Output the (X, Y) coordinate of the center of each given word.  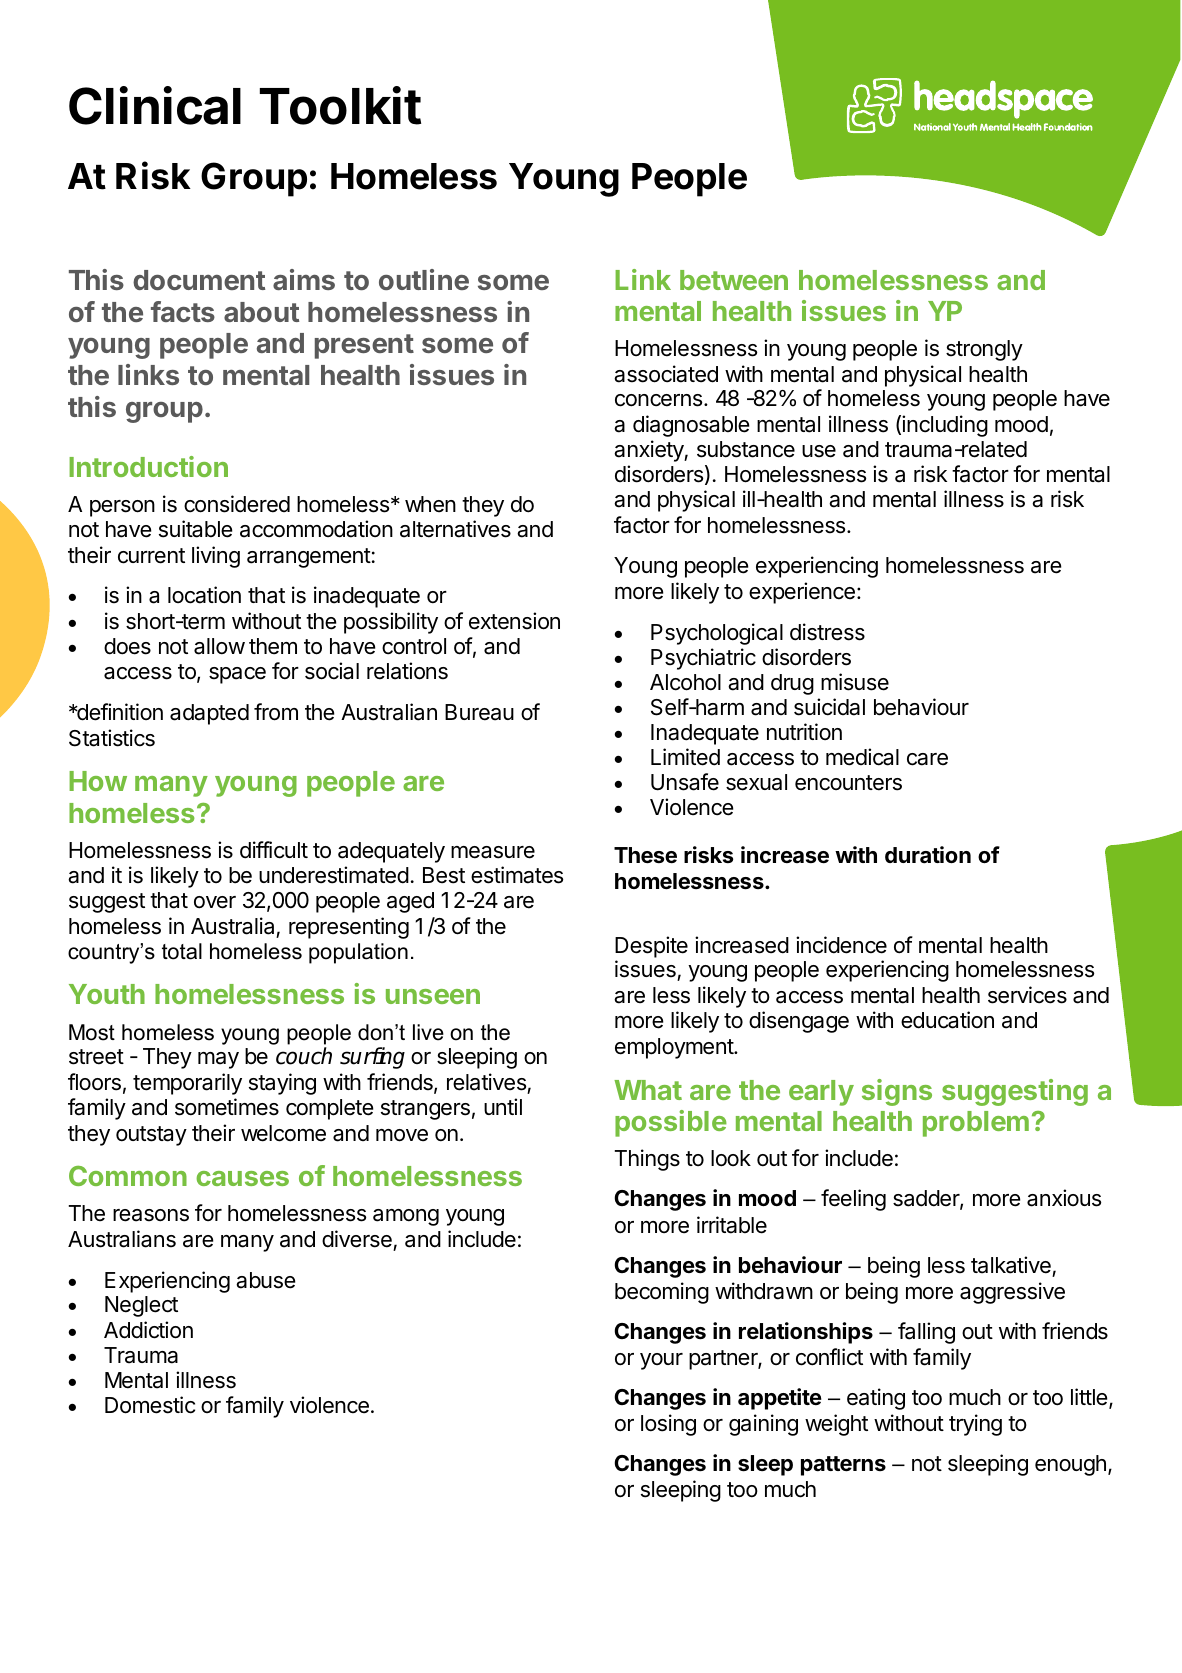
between (734, 280)
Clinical (155, 105)
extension (514, 621)
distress (827, 632)
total (182, 951)
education (947, 1020)
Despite (651, 947)
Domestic (150, 1405)
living (216, 557)
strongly (984, 350)
